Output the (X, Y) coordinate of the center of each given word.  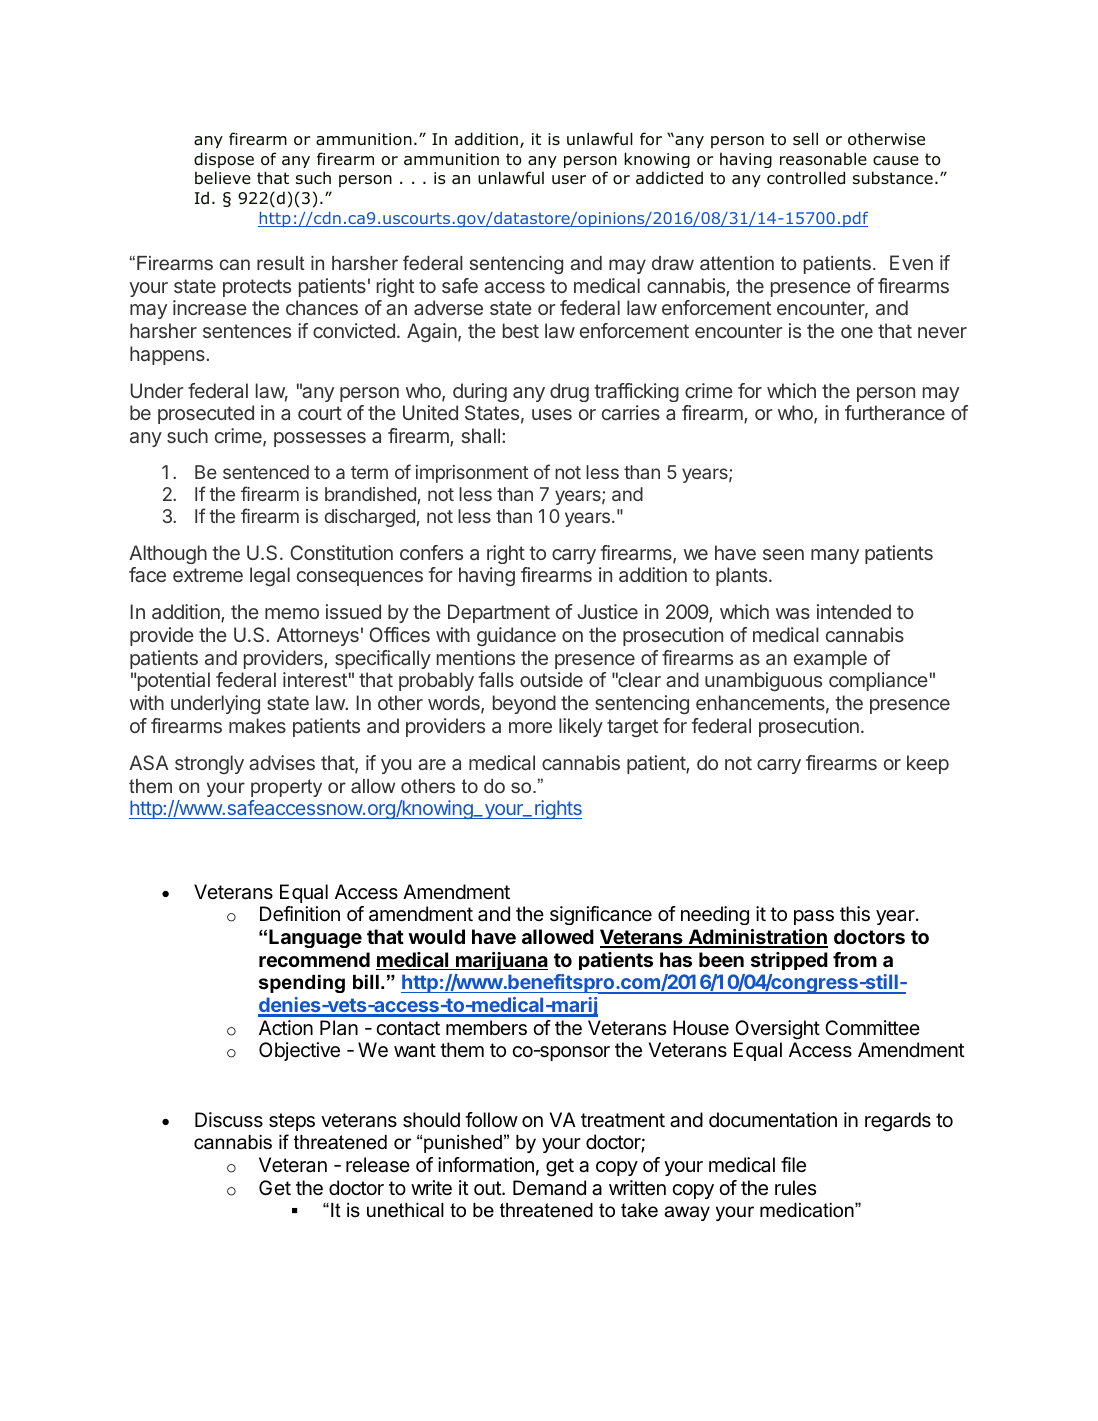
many (835, 556)
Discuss (229, 1120)
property (286, 788)
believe (223, 178)
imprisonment (472, 474)
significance (601, 915)
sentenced (266, 472)
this (855, 914)
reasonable (823, 159)
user (569, 180)
